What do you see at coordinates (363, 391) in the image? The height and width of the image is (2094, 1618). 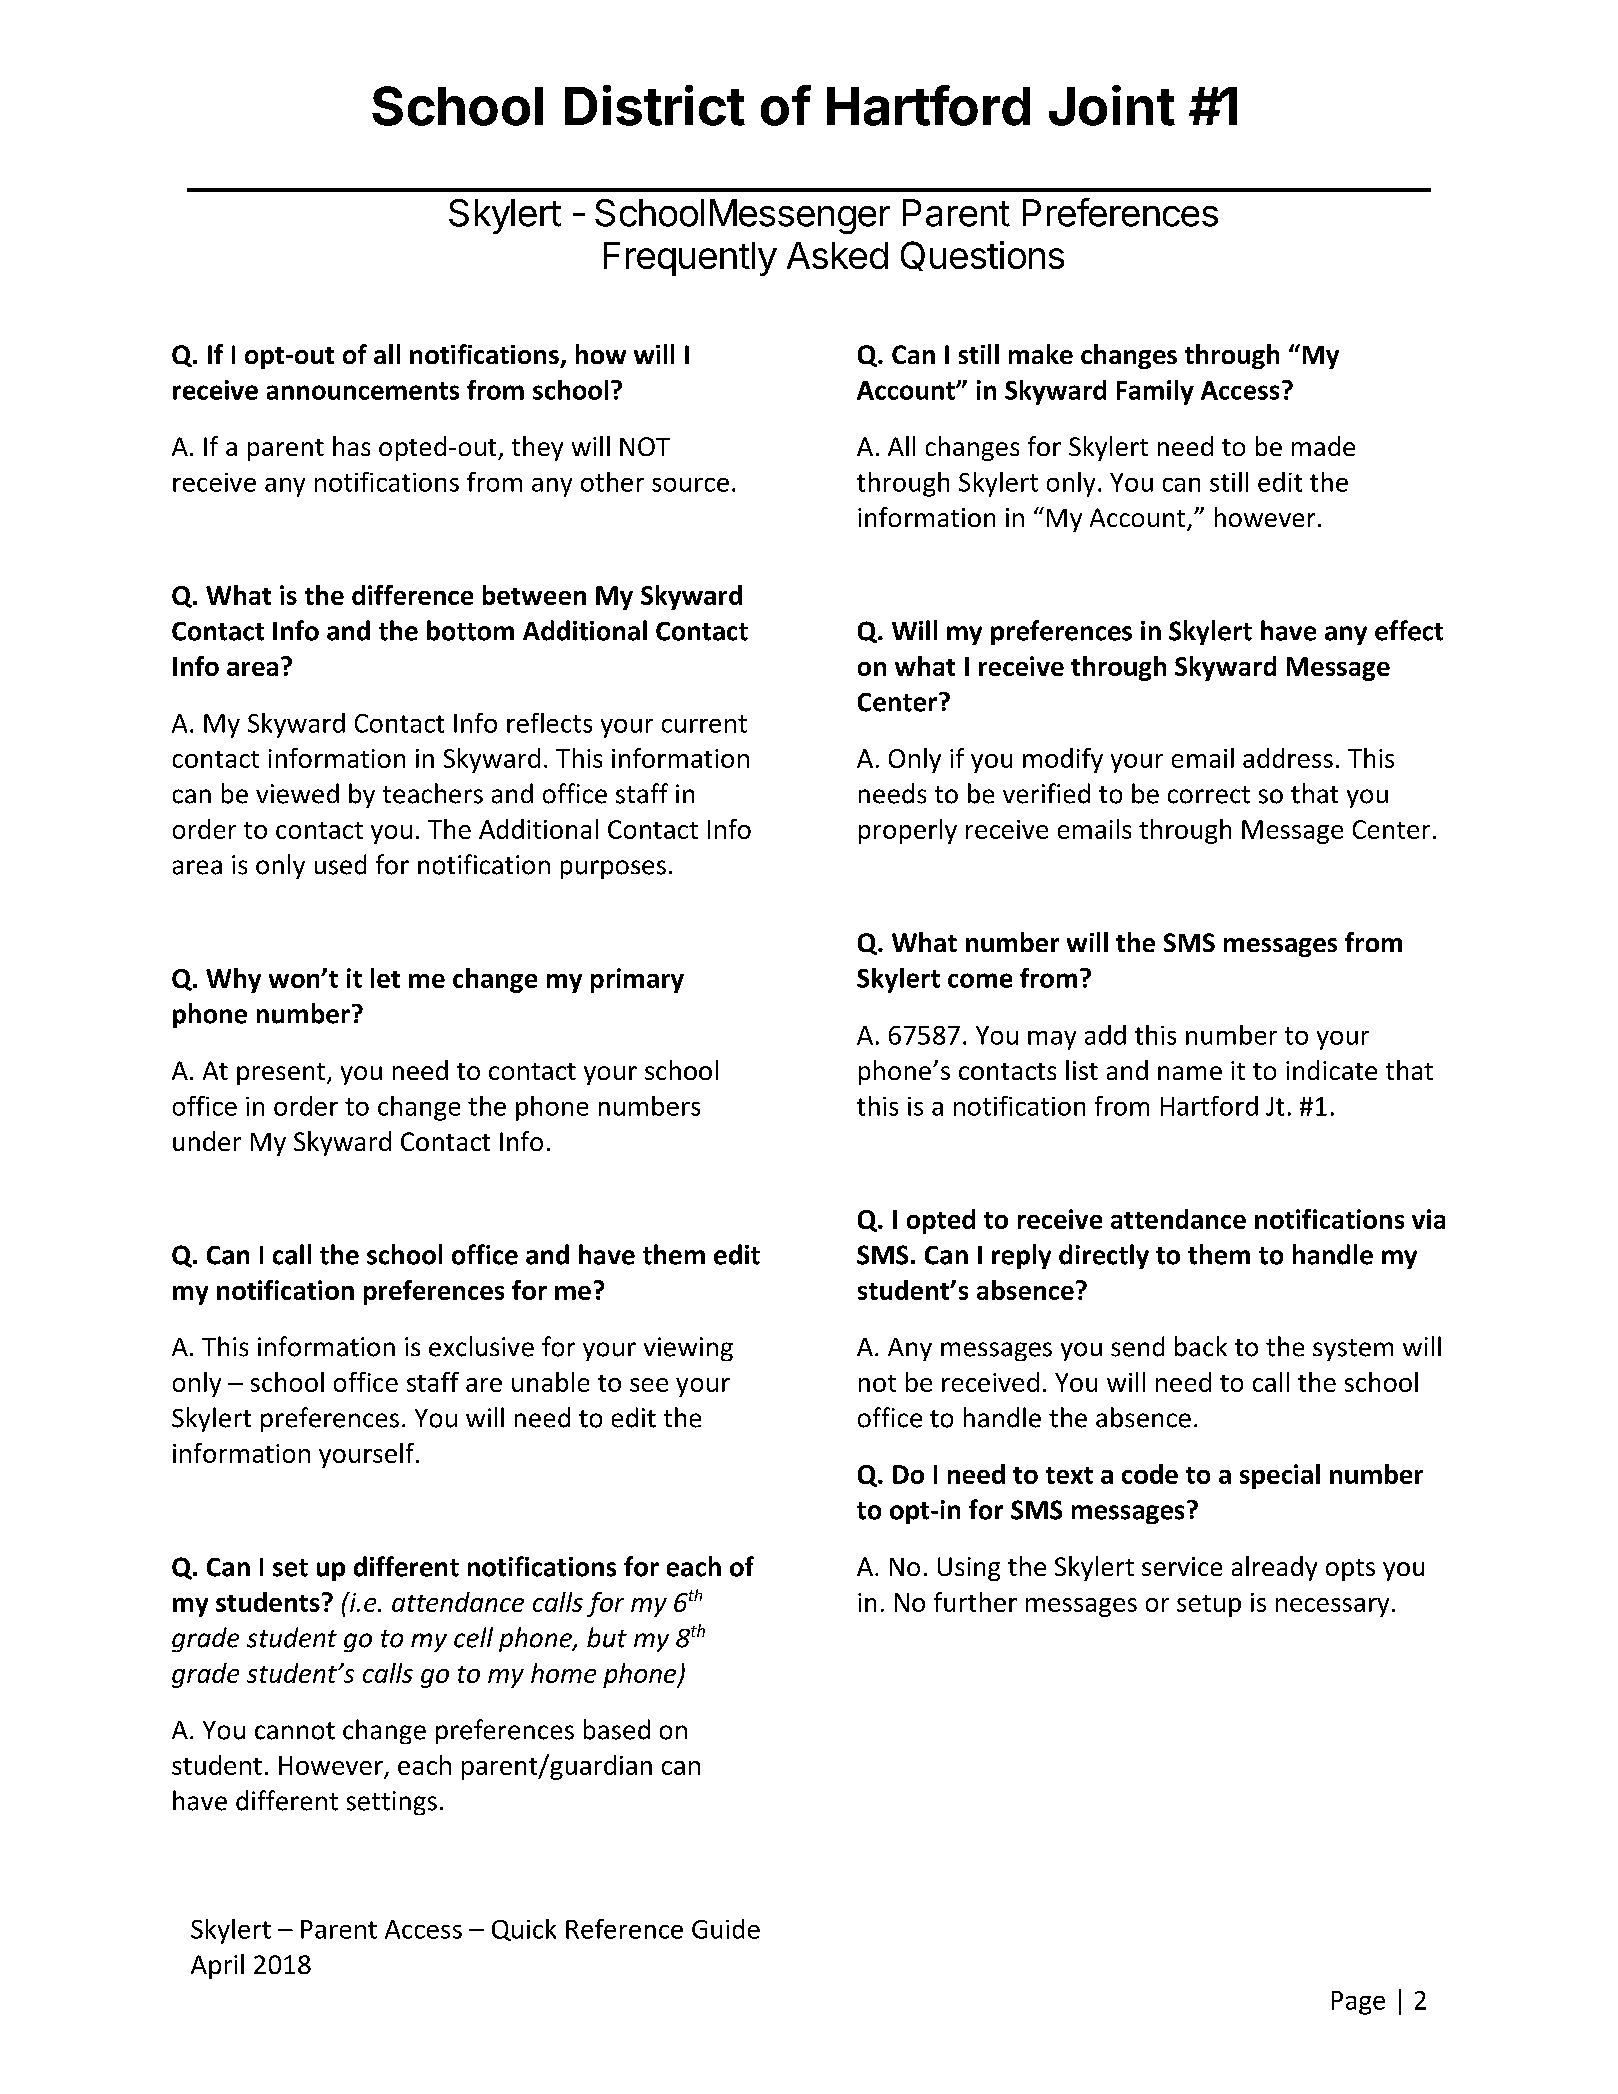 I see `announcements` at bounding box center [363, 391].
